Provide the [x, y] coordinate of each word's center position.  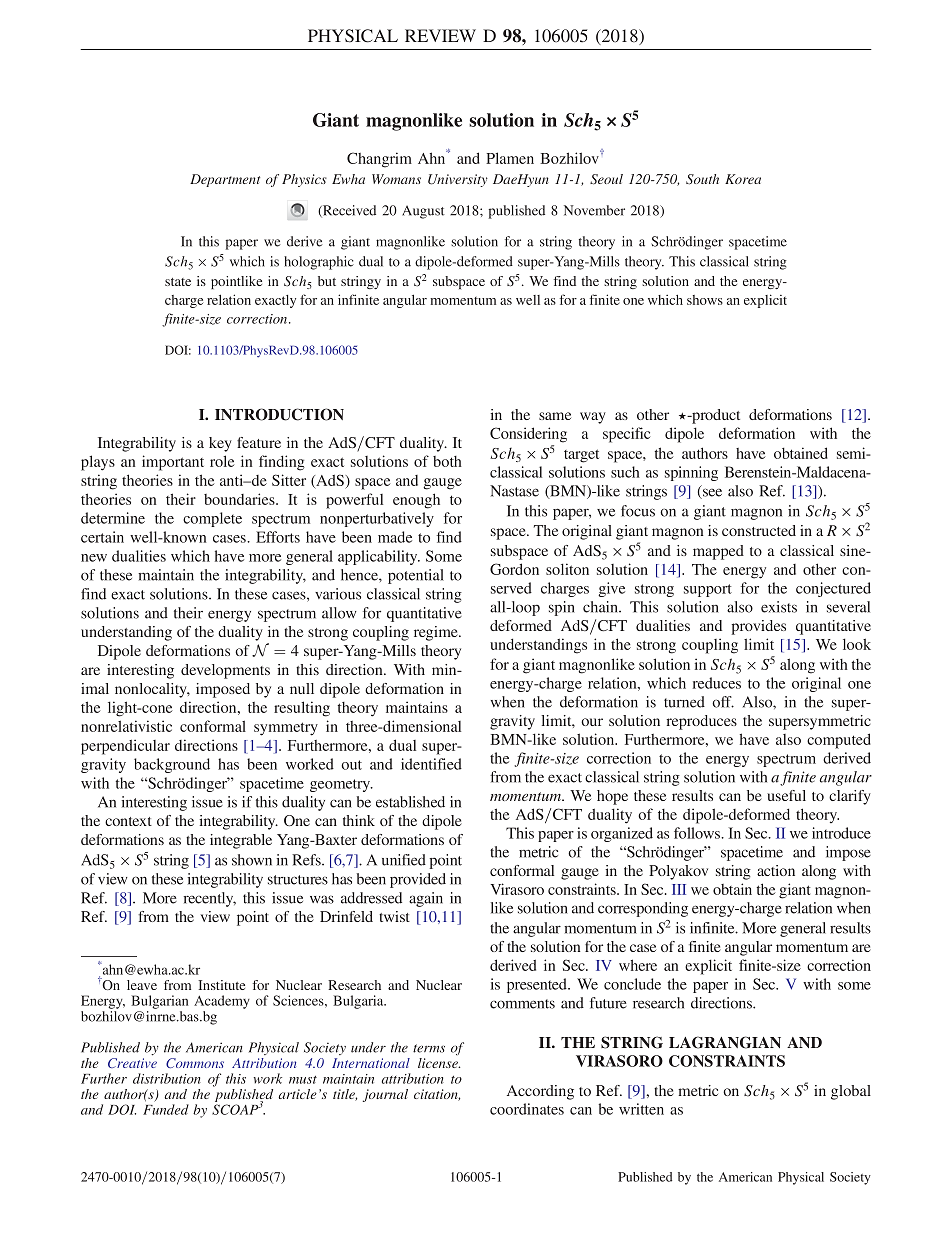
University [458, 180]
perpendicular [125, 747]
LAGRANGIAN [725, 1042]
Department [225, 180]
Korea [743, 179]
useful [786, 795]
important [173, 463]
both [447, 461]
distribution [167, 1078]
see [711, 493]
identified [431, 764]
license [439, 1063]
